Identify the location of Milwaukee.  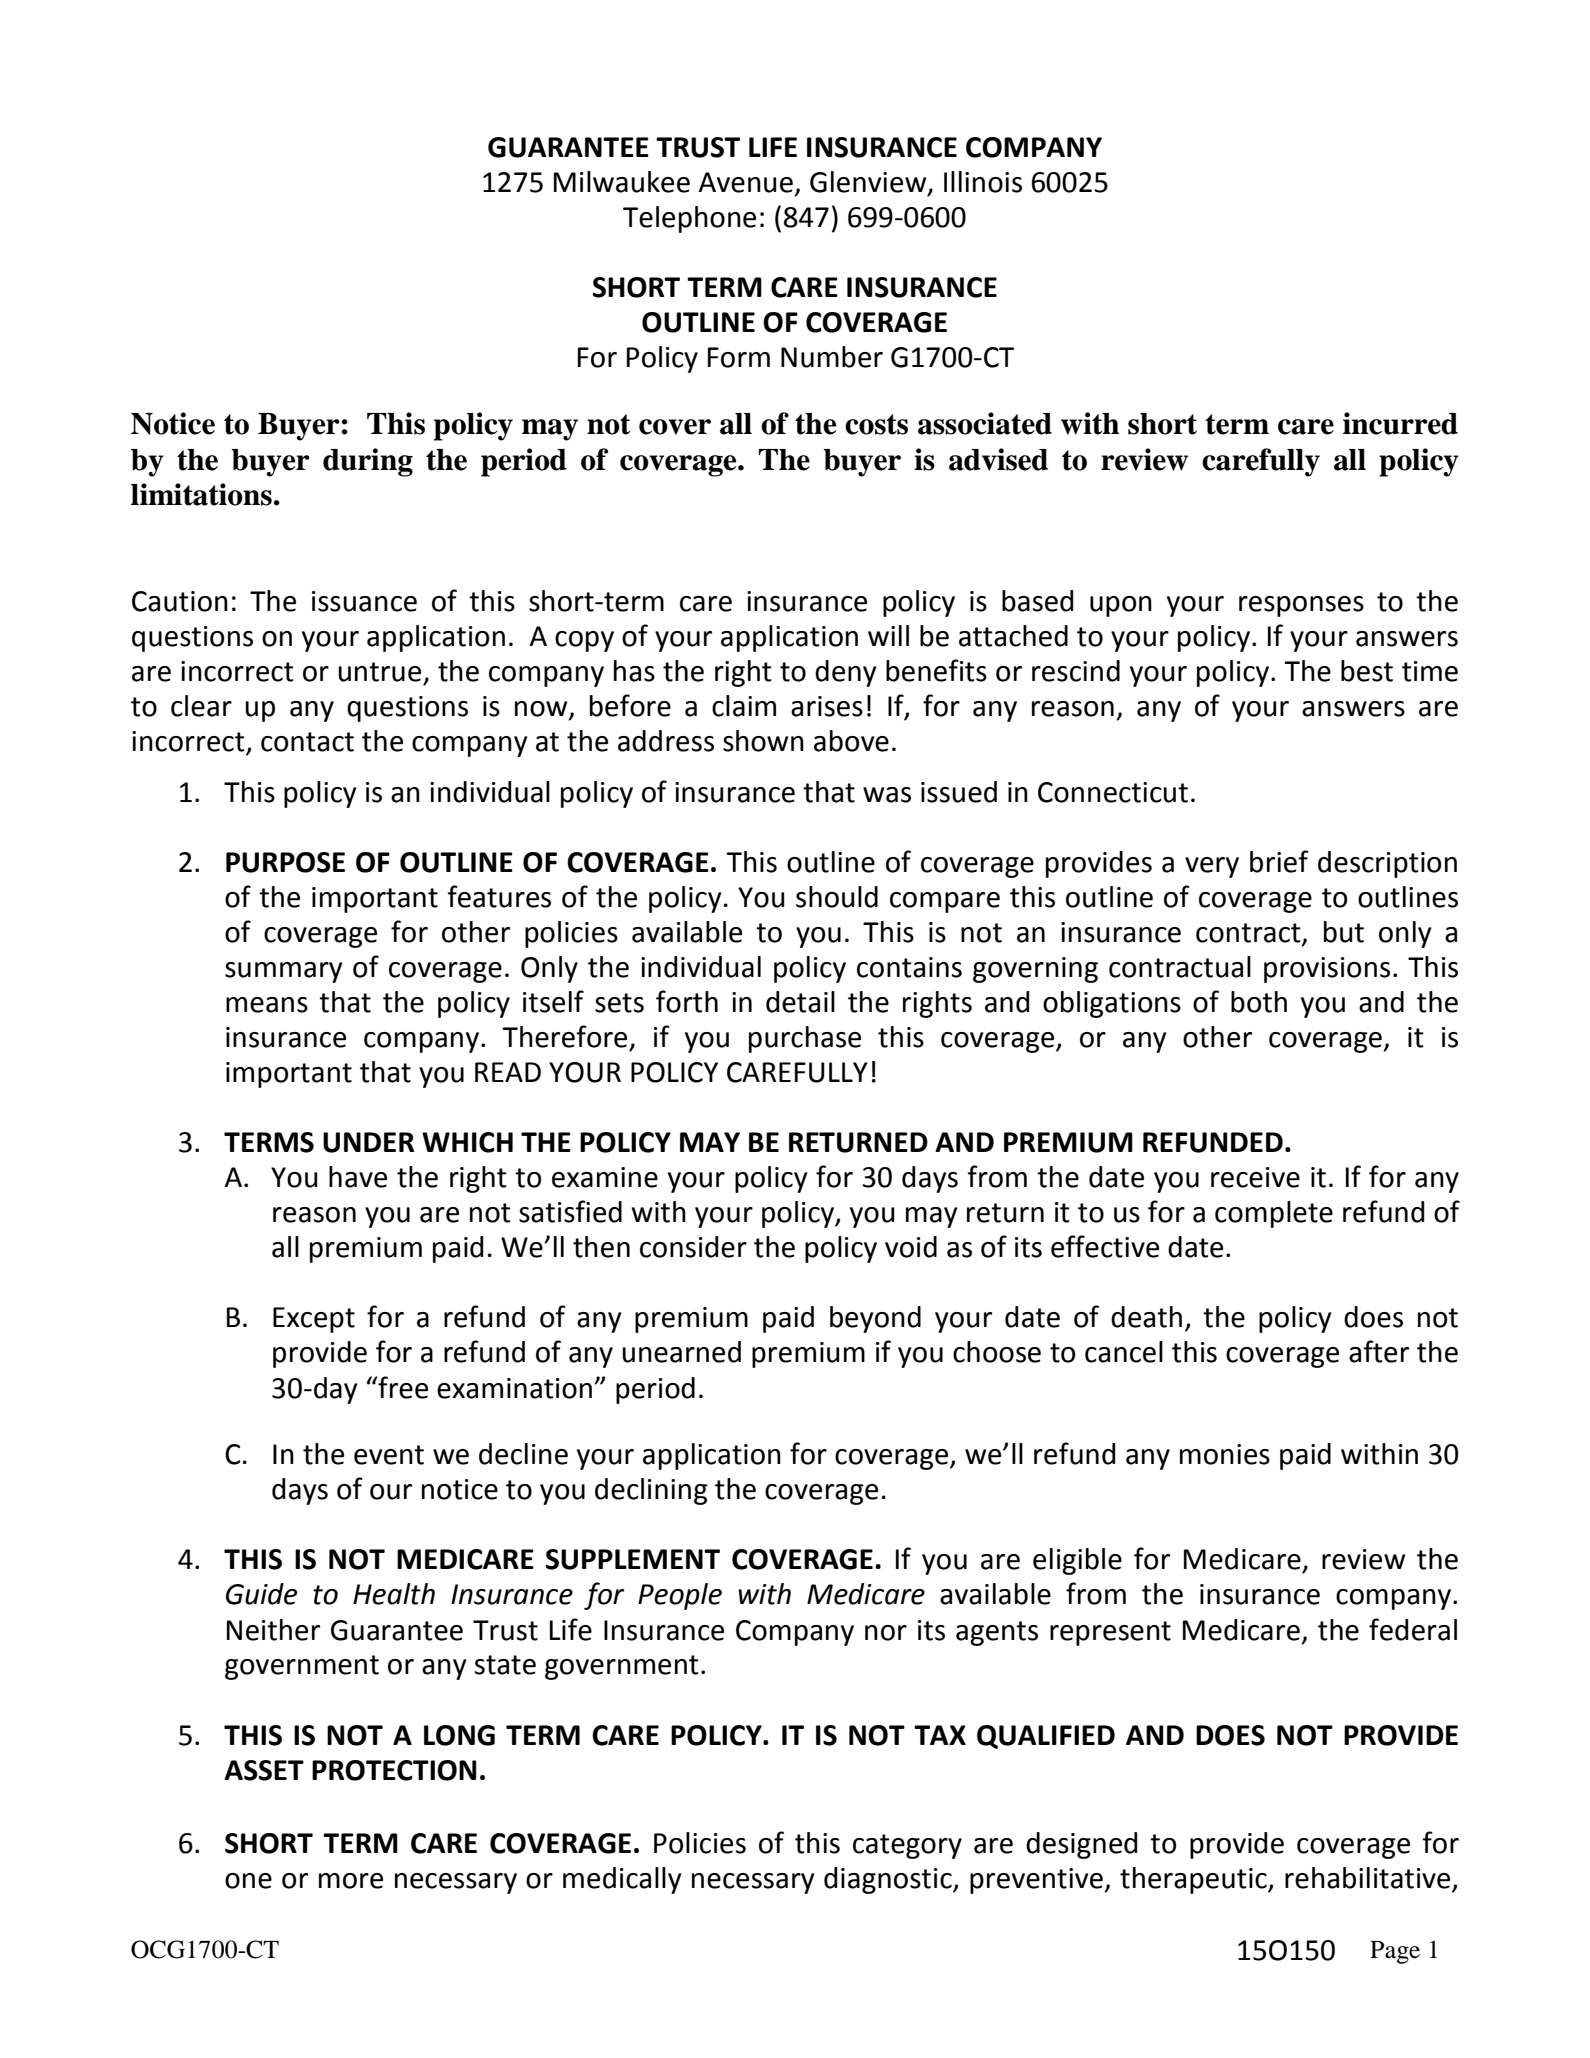
(622, 182).
